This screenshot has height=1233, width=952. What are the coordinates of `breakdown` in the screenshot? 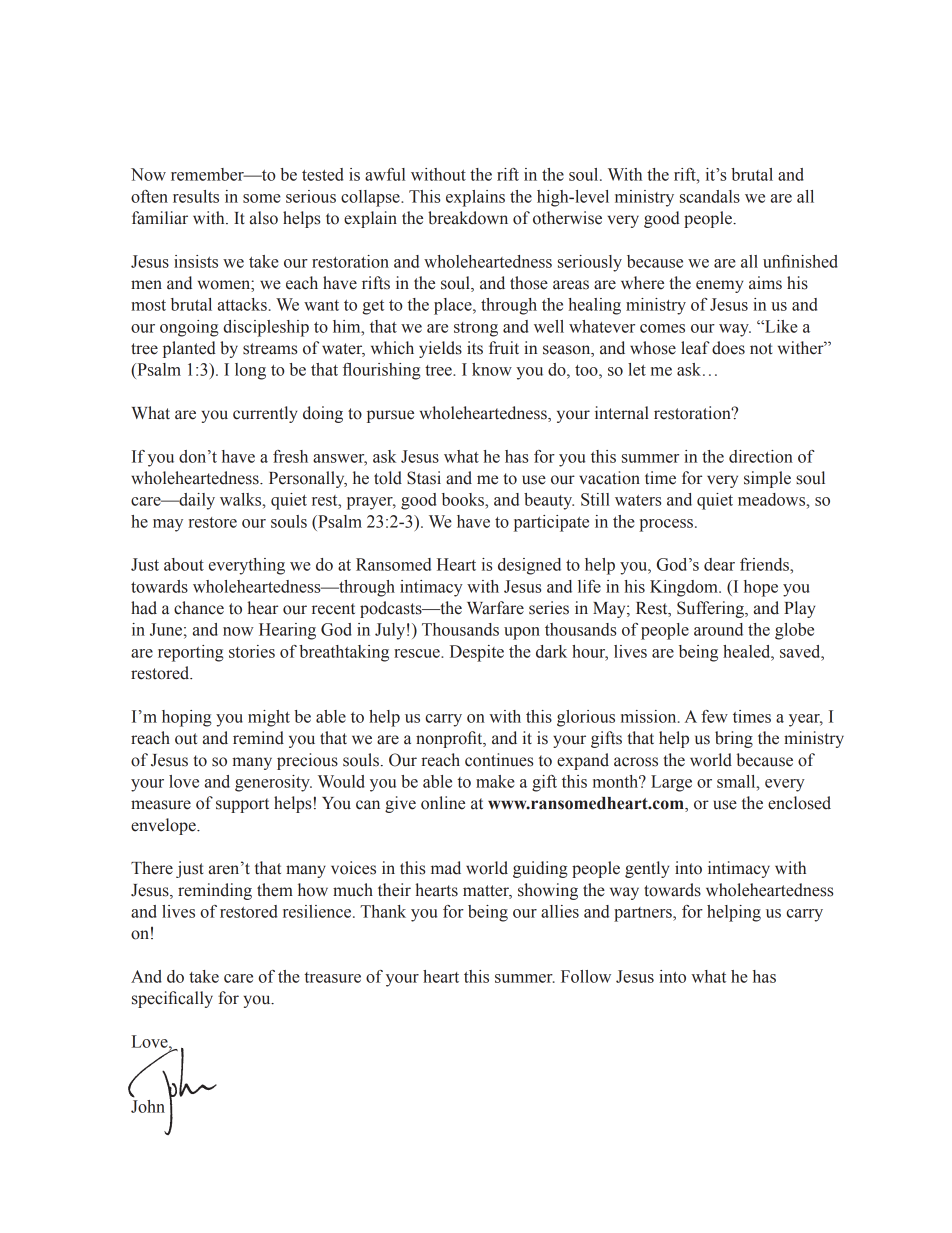 It's located at (468, 218).
